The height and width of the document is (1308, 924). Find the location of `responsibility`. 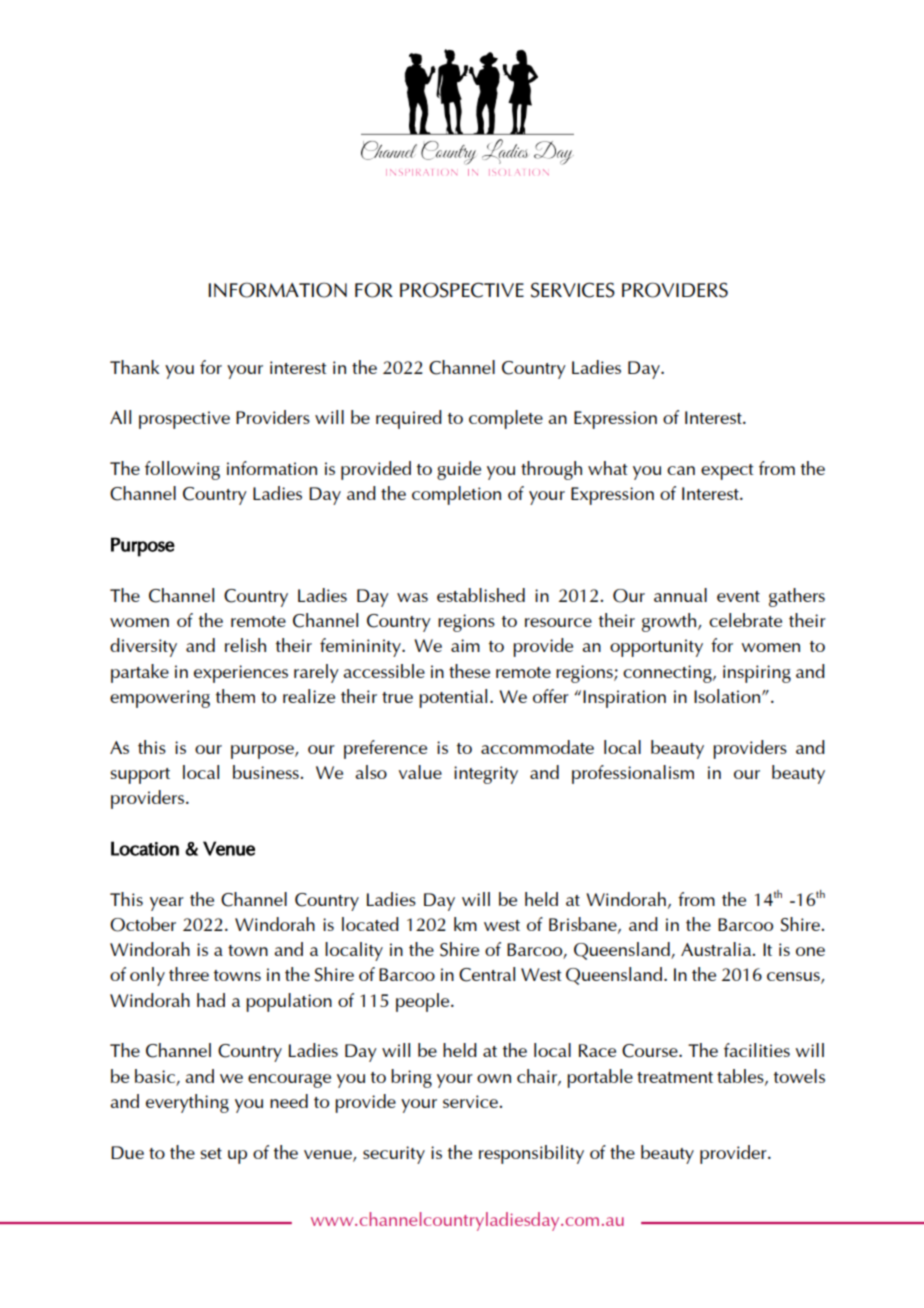

responsibility is located at coordinates (531, 1154).
